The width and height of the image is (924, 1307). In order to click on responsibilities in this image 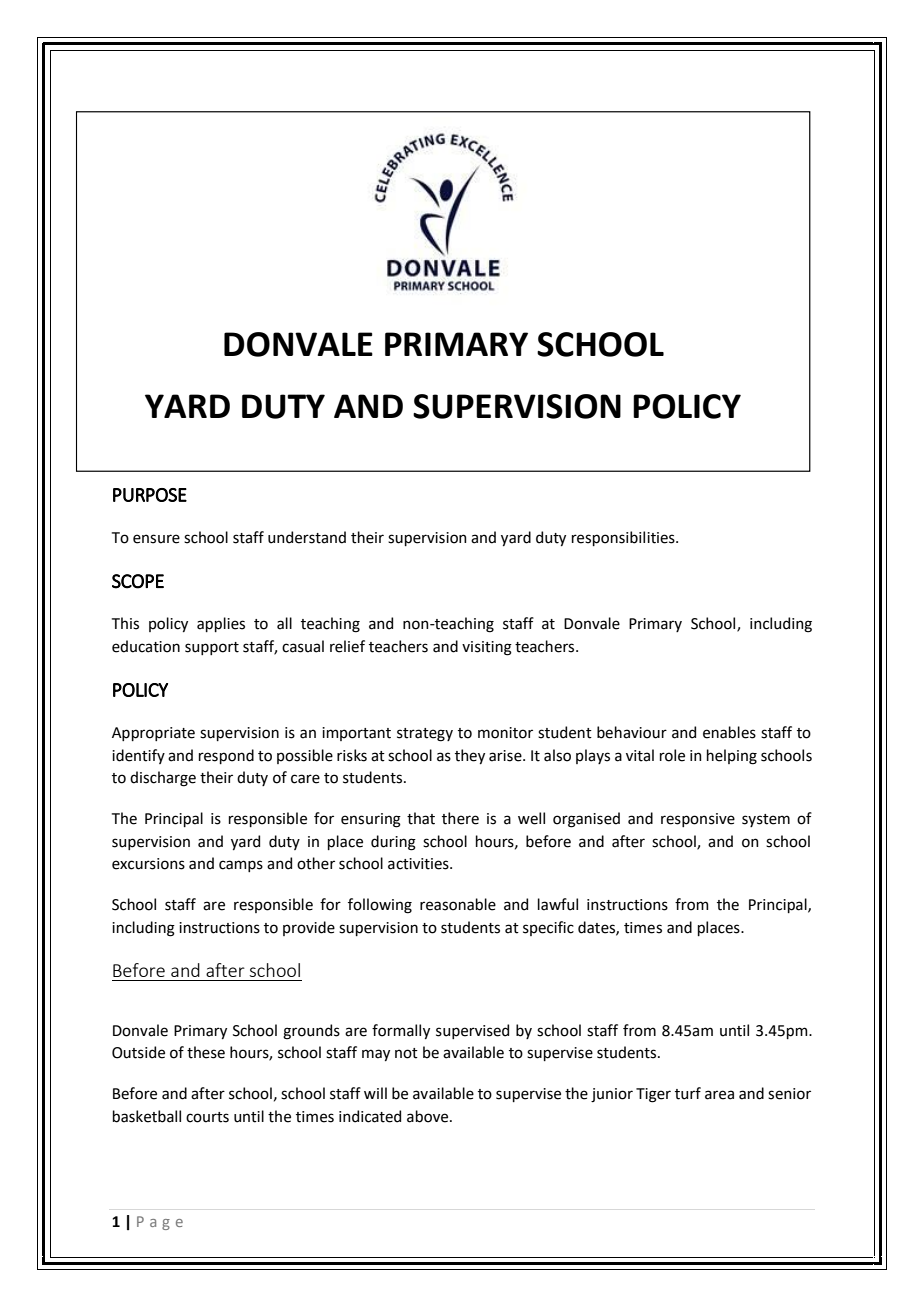, I will do `click(624, 538)`.
